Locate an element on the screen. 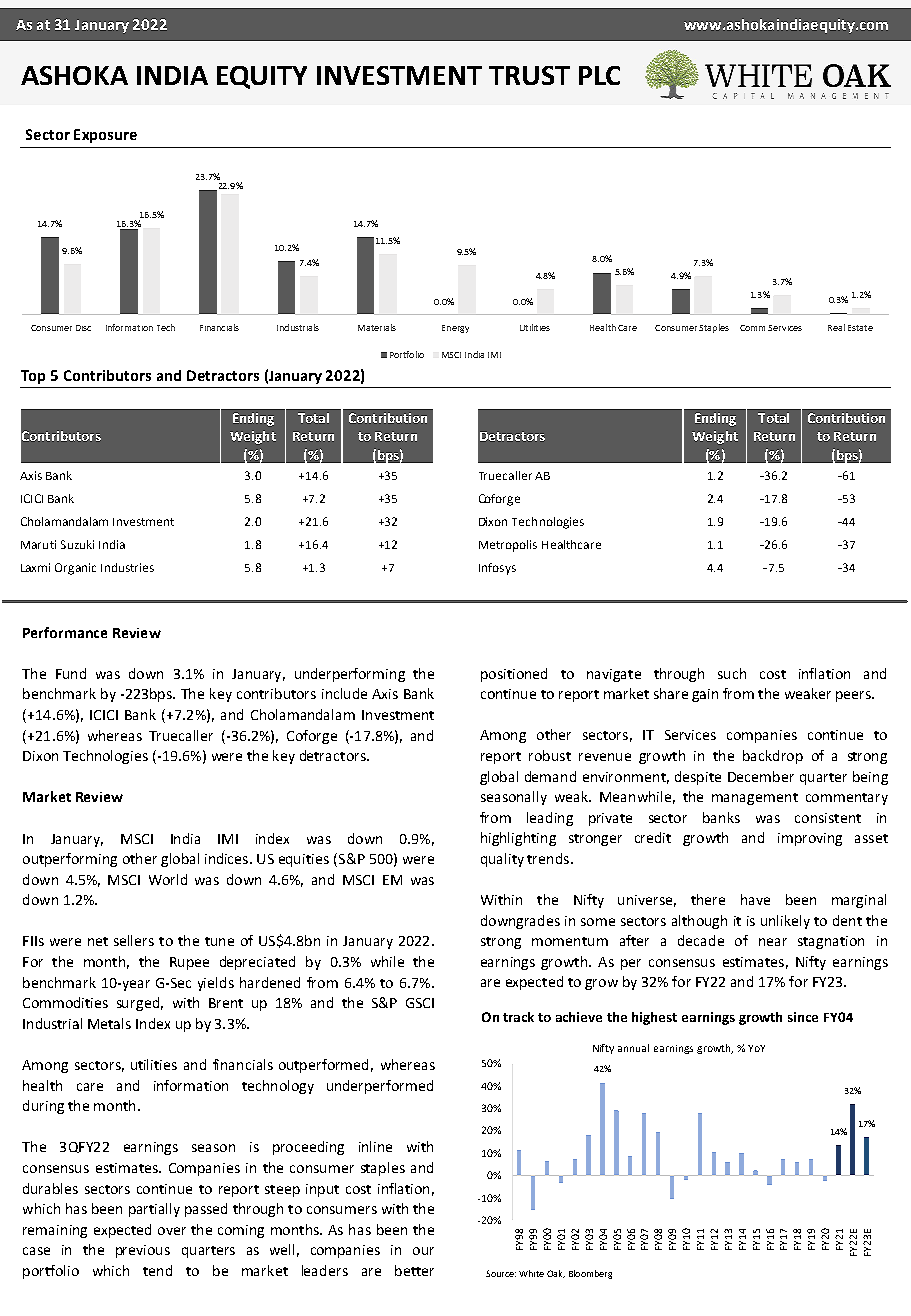  better is located at coordinates (414, 1270).
